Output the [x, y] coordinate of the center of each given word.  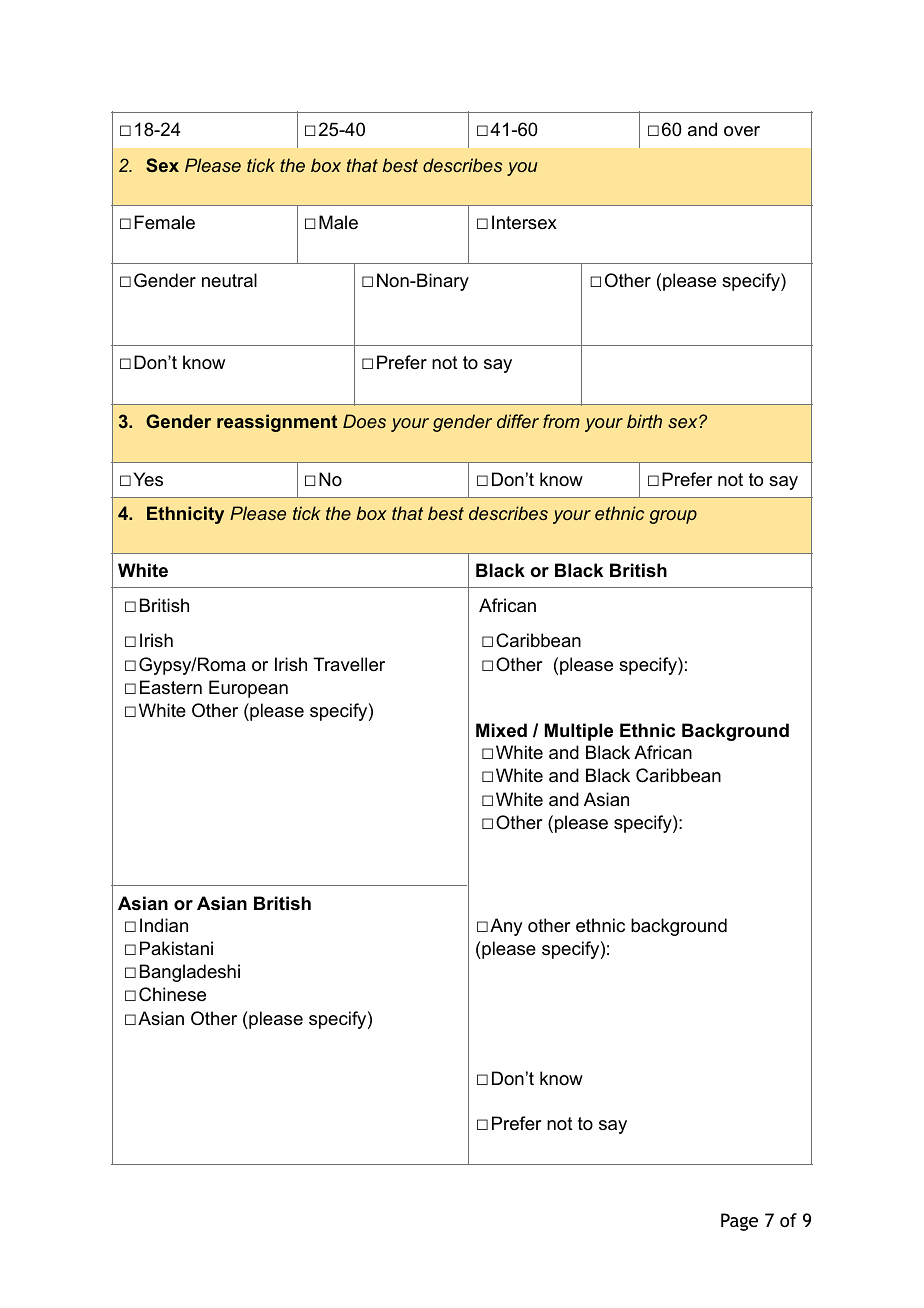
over [742, 131]
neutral [229, 280]
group [673, 517]
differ [518, 421]
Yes [148, 479]
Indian [164, 925]
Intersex [524, 222]
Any [506, 927]
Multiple [579, 732]
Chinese [172, 994]
